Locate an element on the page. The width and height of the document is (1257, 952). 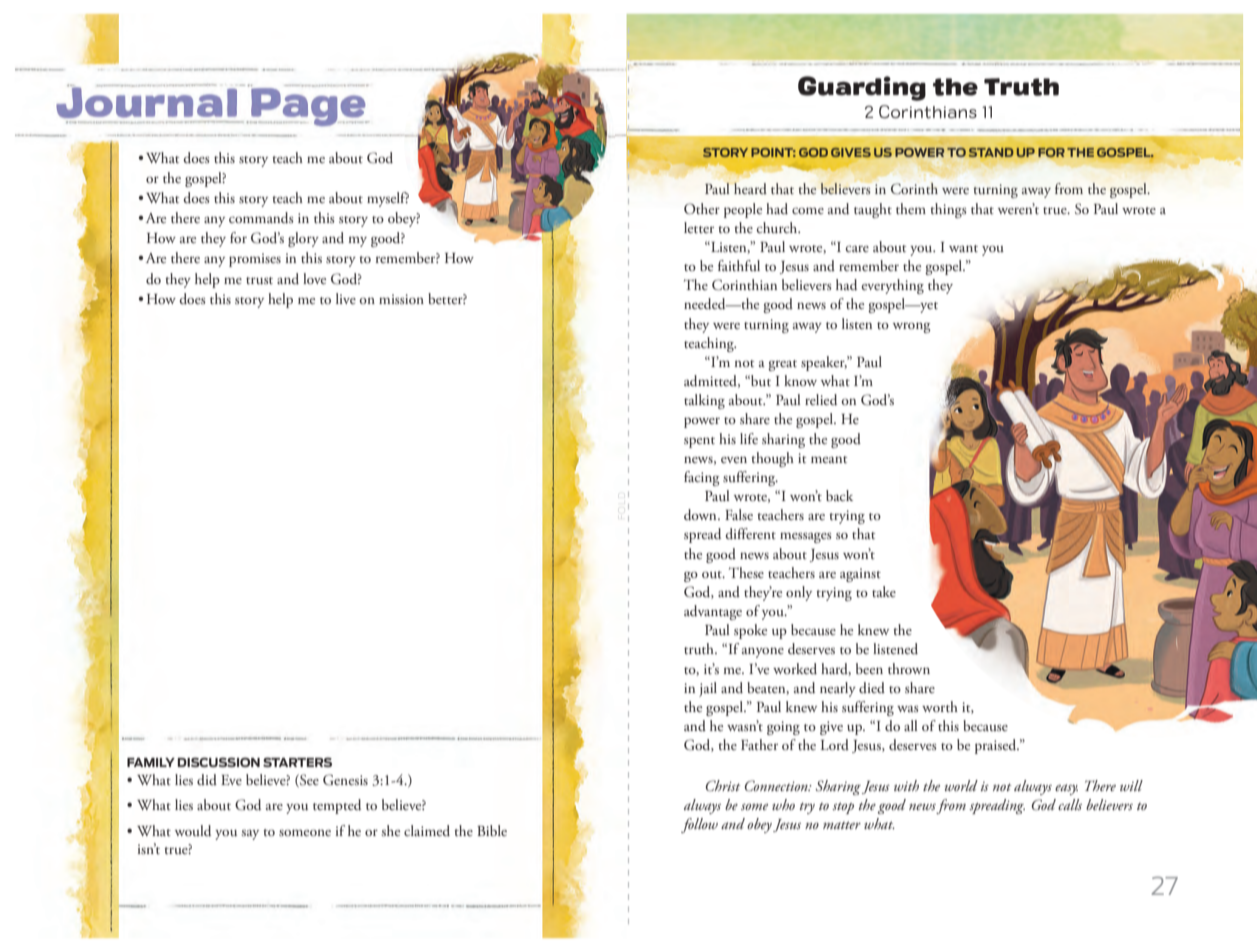
want is located at coordinates (963, 248).
